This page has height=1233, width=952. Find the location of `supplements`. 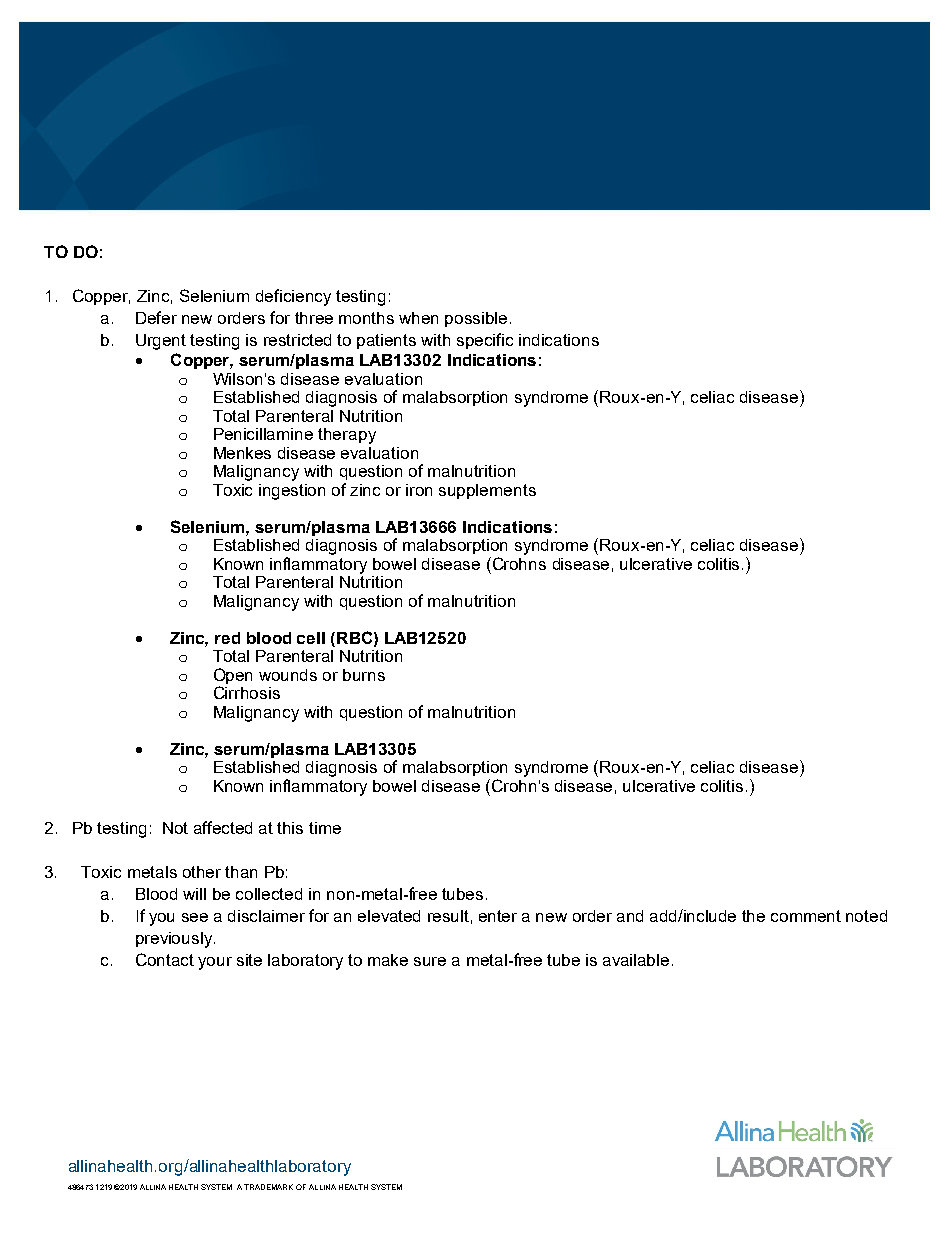

supplements is located at coordinates (487, 491).
